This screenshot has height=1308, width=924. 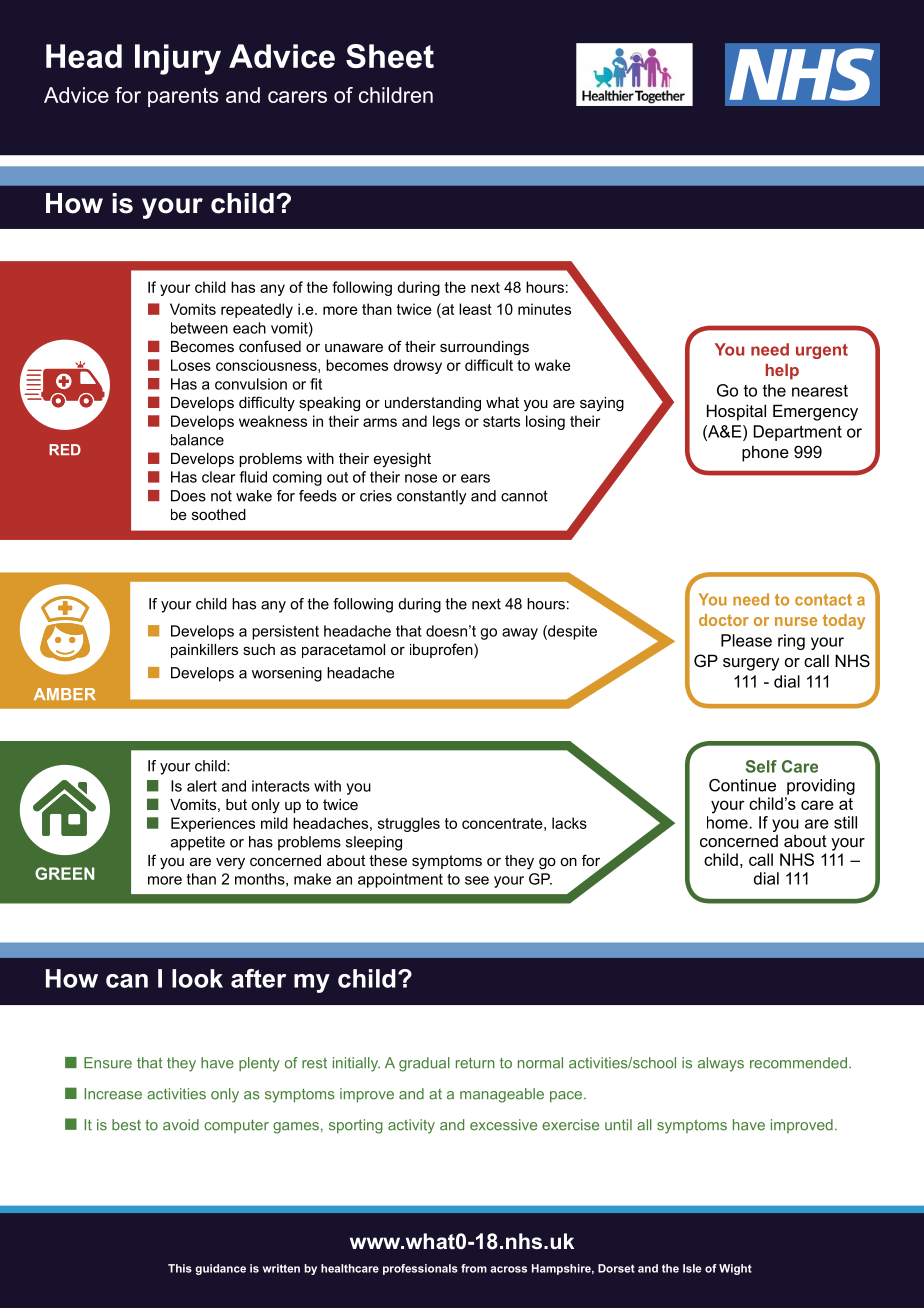 What do you see at coordinates (183, 97) in the screenshot?
I see `parents` at bounding box center [183, 97].
